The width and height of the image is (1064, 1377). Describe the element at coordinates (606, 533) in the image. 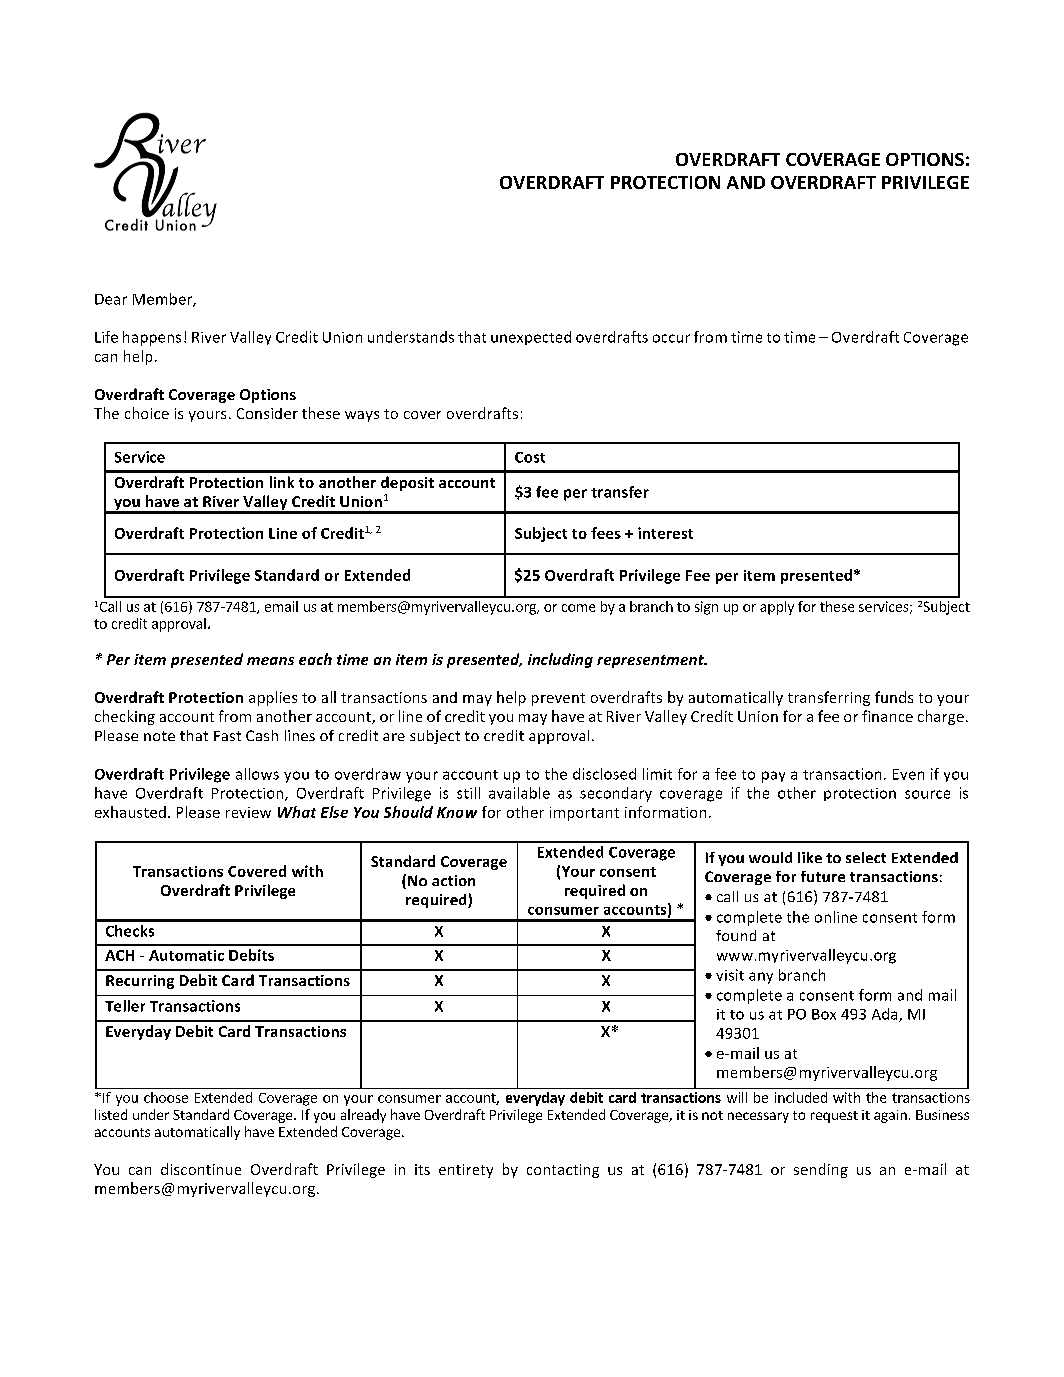

I see `fees` at that location.
